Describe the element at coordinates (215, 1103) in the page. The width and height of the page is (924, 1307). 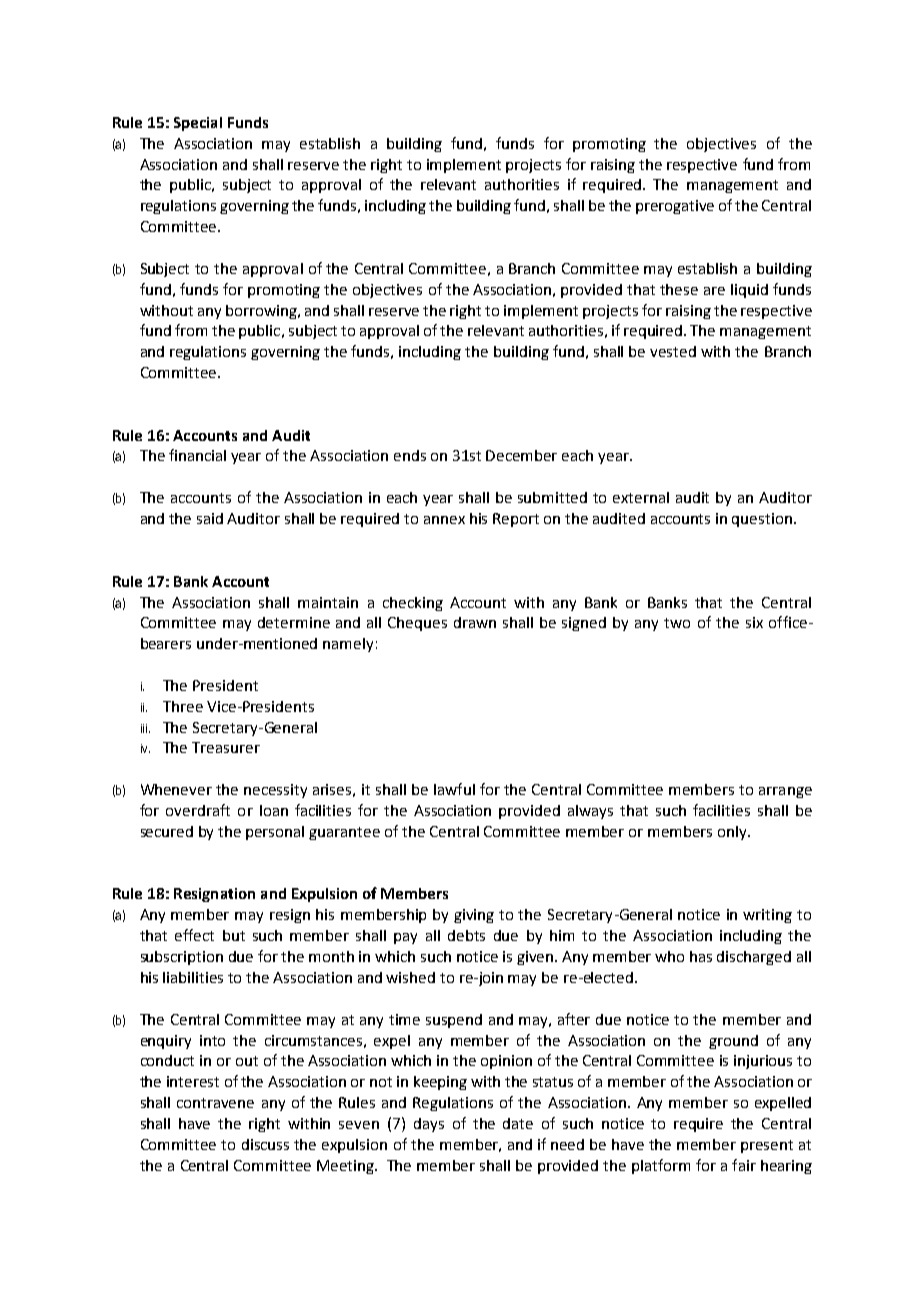
I see `contravene` at that location.
